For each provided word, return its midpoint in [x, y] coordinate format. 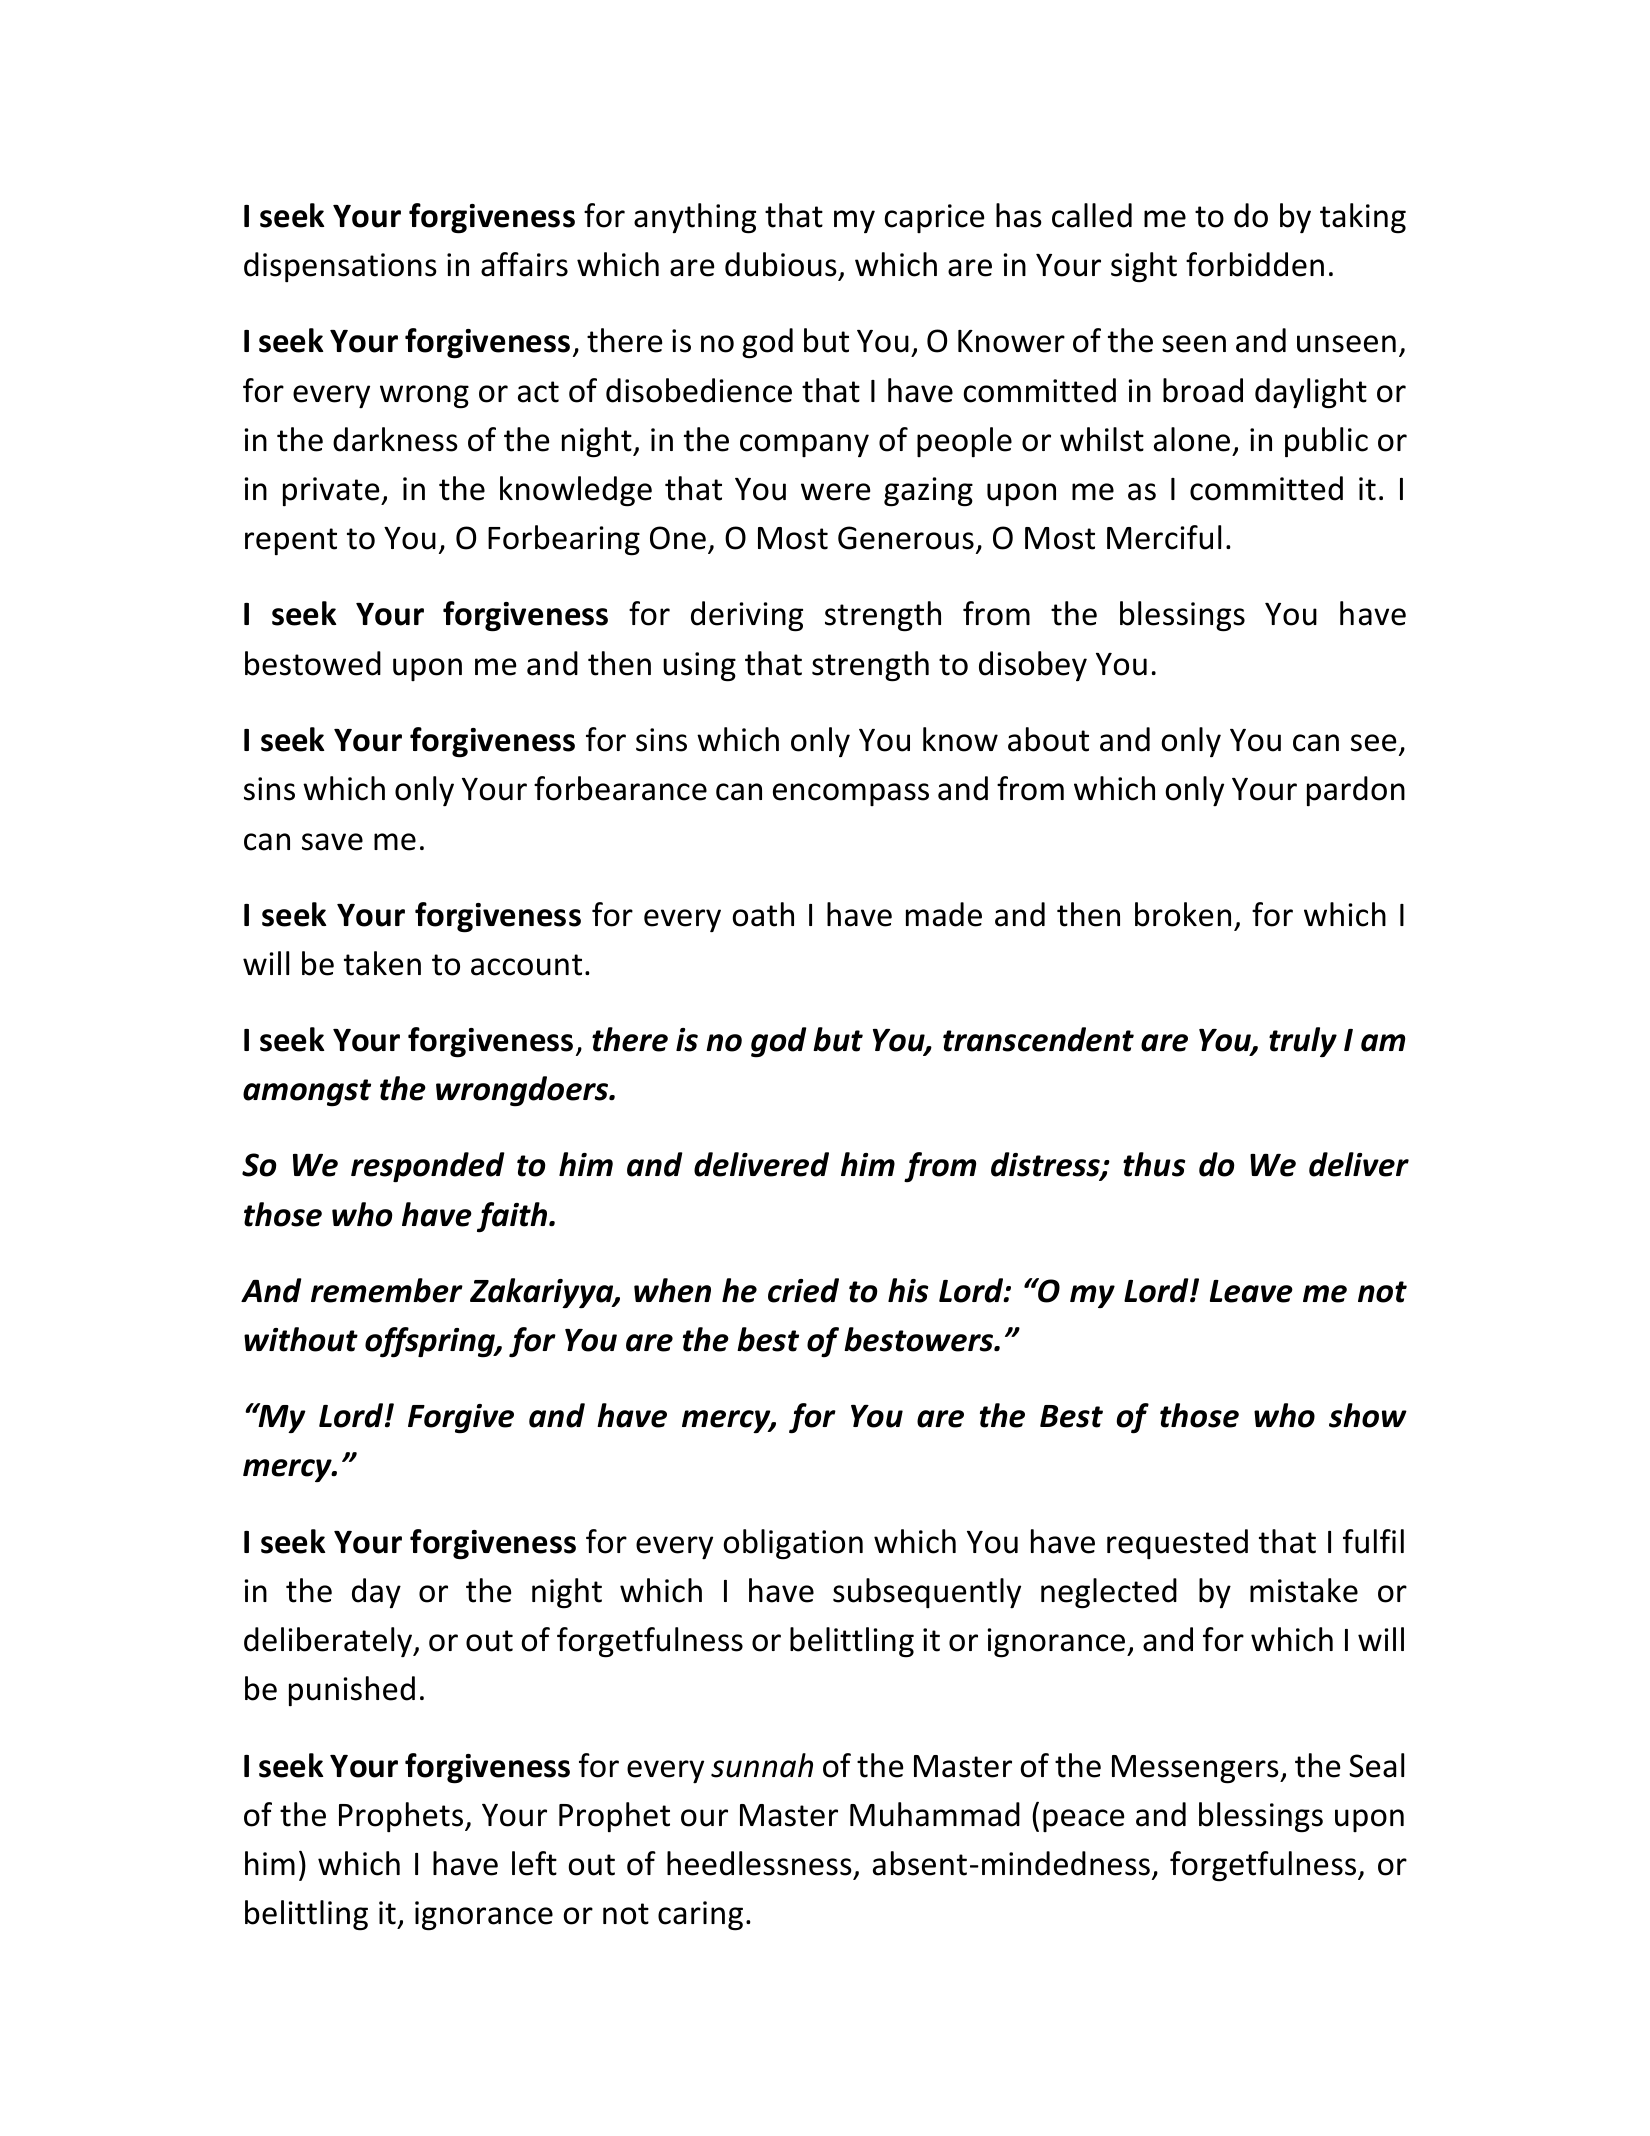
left [534, 1863]
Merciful [1164, 537]
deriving [747, 616]
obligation [793, 1544]
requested [1177, 1544]
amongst [307, 1093]
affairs [524, 264]
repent [291, 541]
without [301, 1339]
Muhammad [935, 1814]
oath [763, 914]
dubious [782, 266]
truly [1303, 1042]
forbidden [1255, 264]
